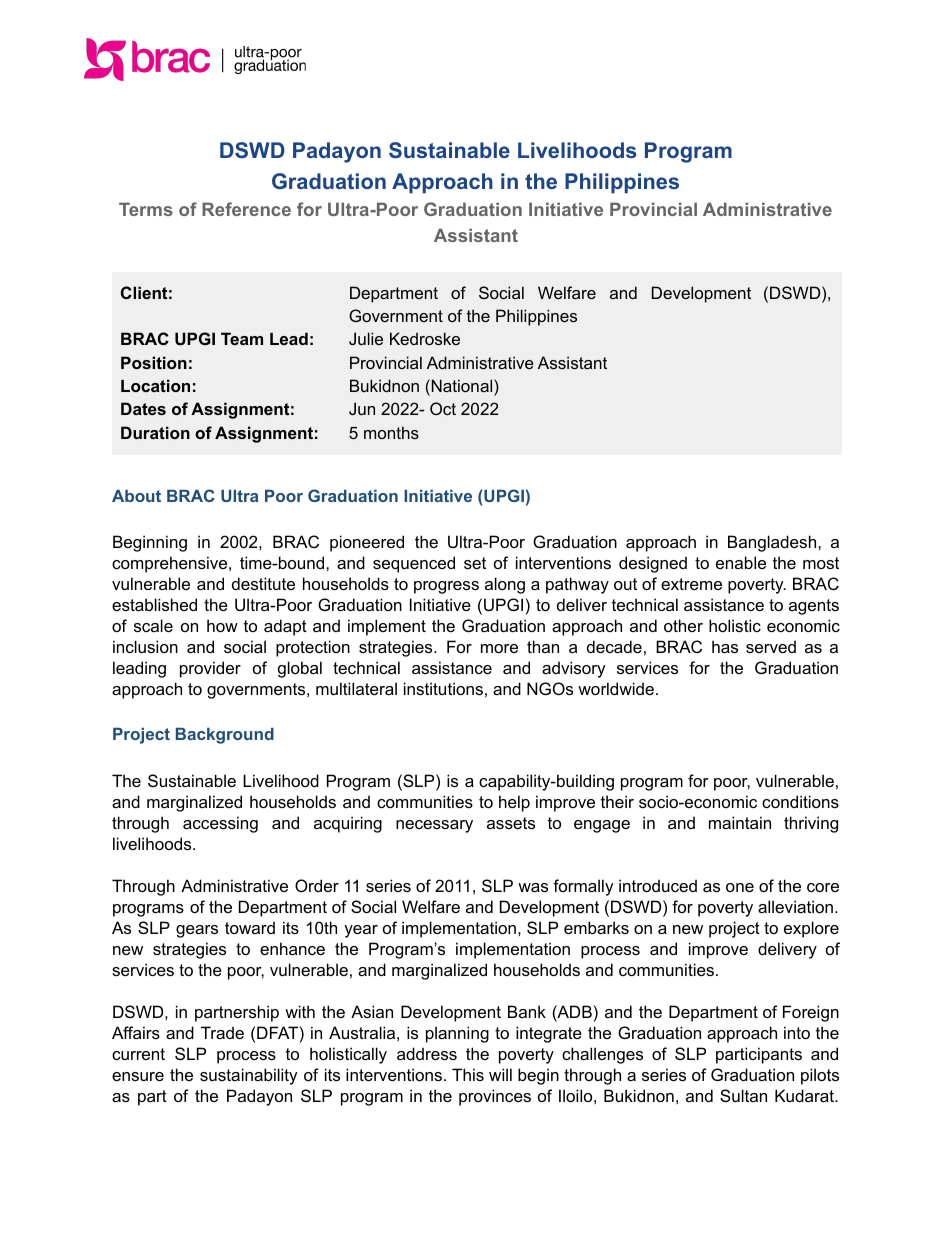 This screenshot has width=952, height=1233. What do you see at coordinates (220, 824) in the screenshot?
I see `accessing` at bounding box center [220, 824].
